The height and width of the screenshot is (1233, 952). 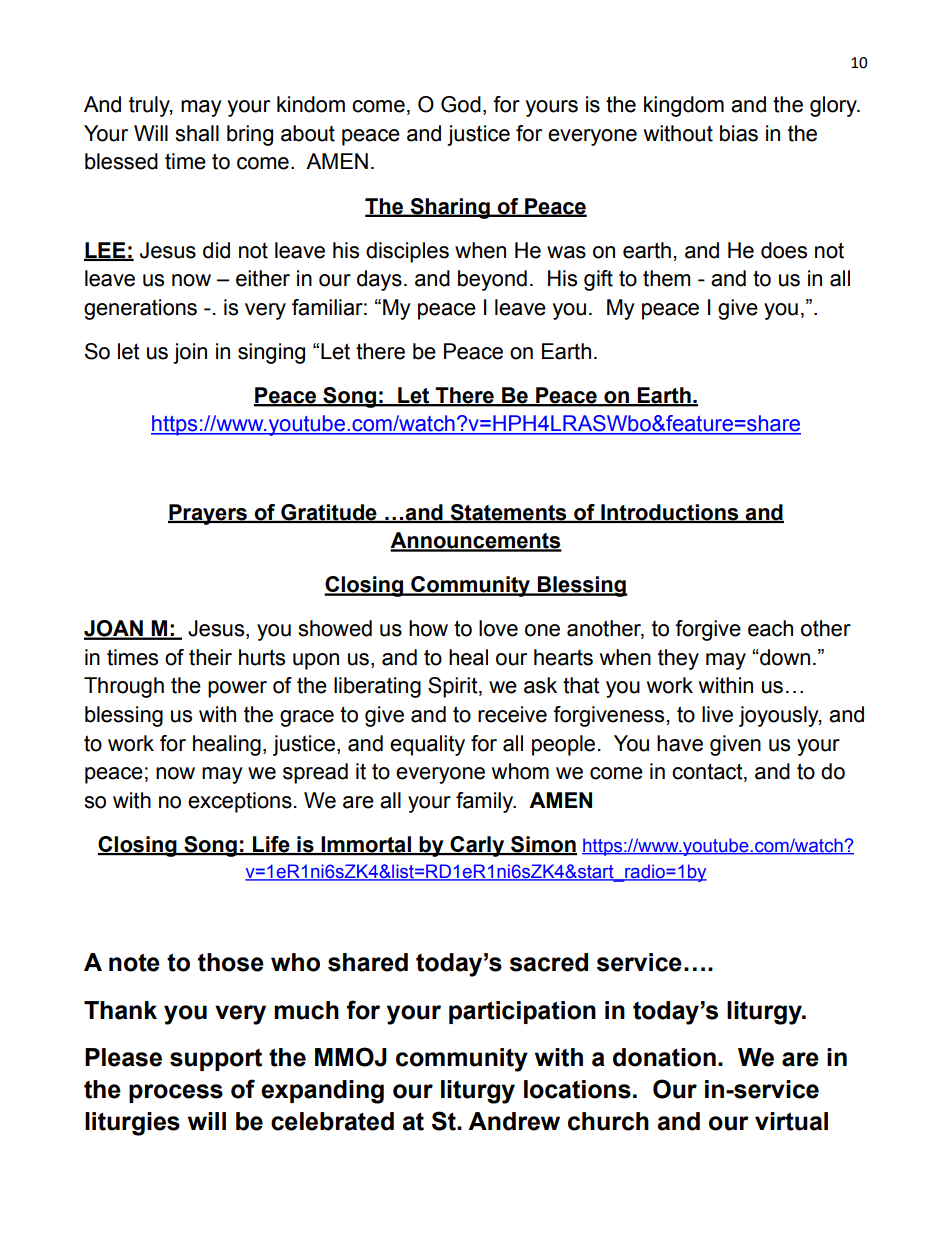 I want to click on exceptions, so click(x=240, y=802).
